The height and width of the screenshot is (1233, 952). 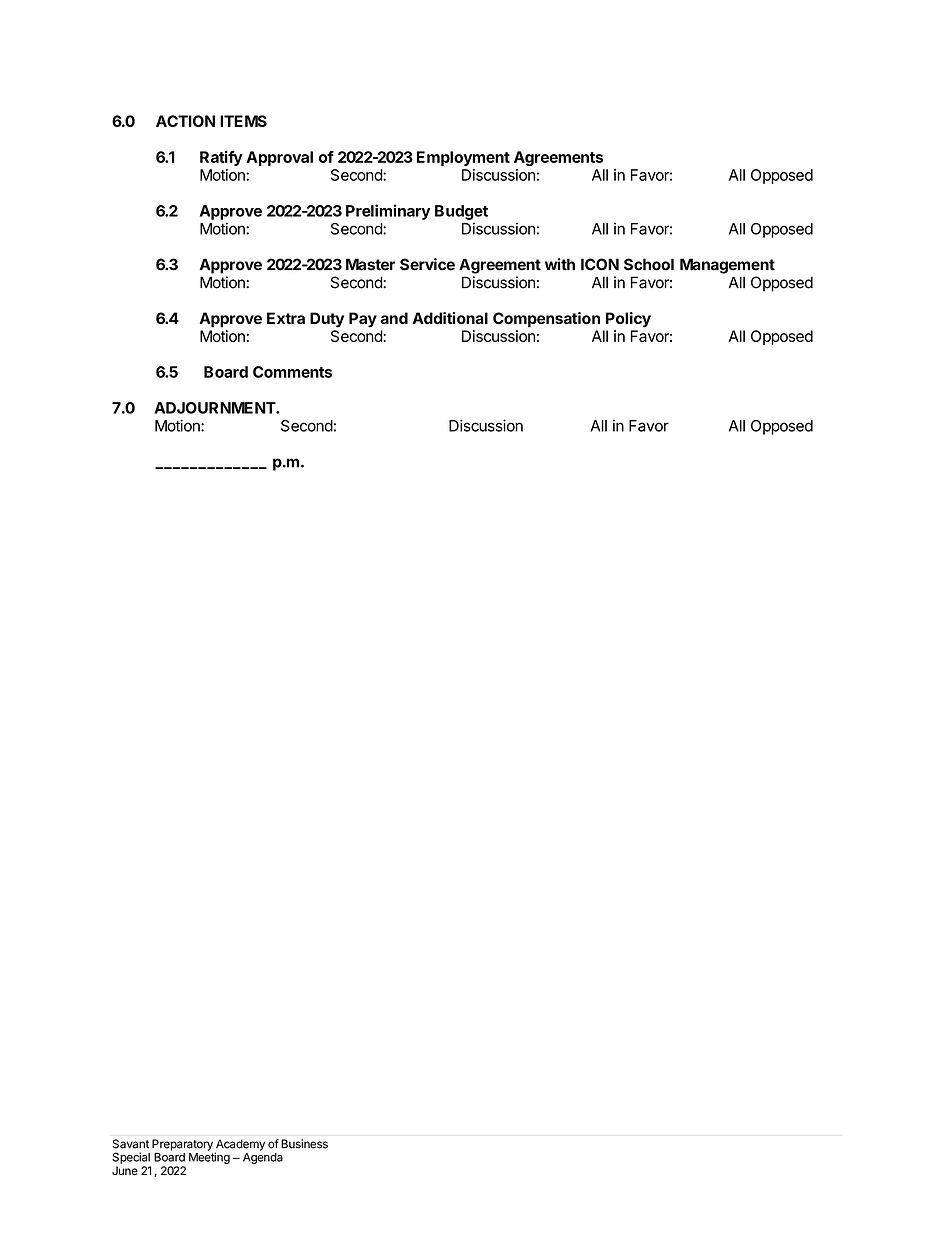 What do you see at coordinates (215, 408) in the screenshot?
I see `ADJOURNMENT` at bounding box center [215, 408].
